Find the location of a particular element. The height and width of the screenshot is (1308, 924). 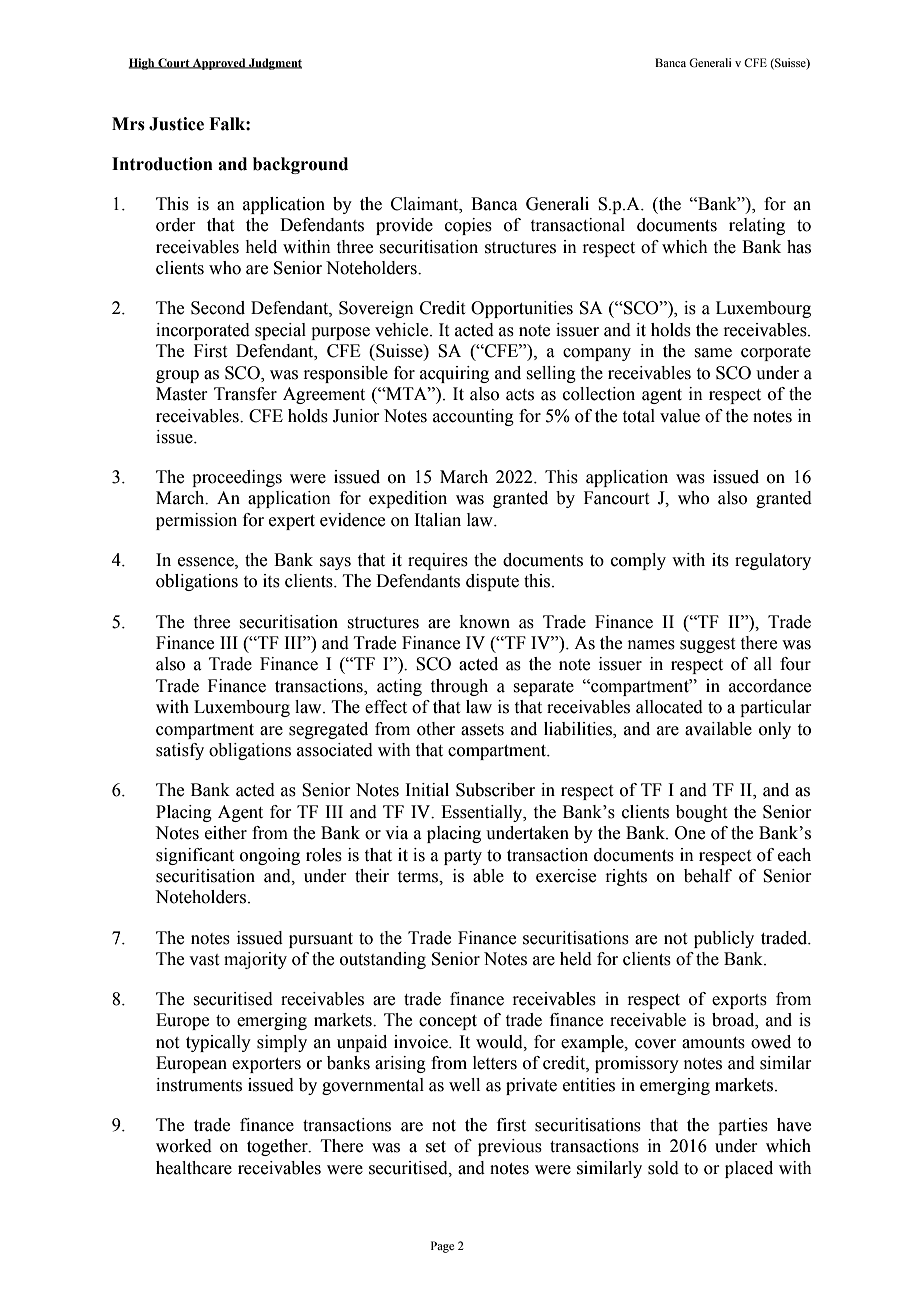

placed is located at coordinates (749, 1169).
